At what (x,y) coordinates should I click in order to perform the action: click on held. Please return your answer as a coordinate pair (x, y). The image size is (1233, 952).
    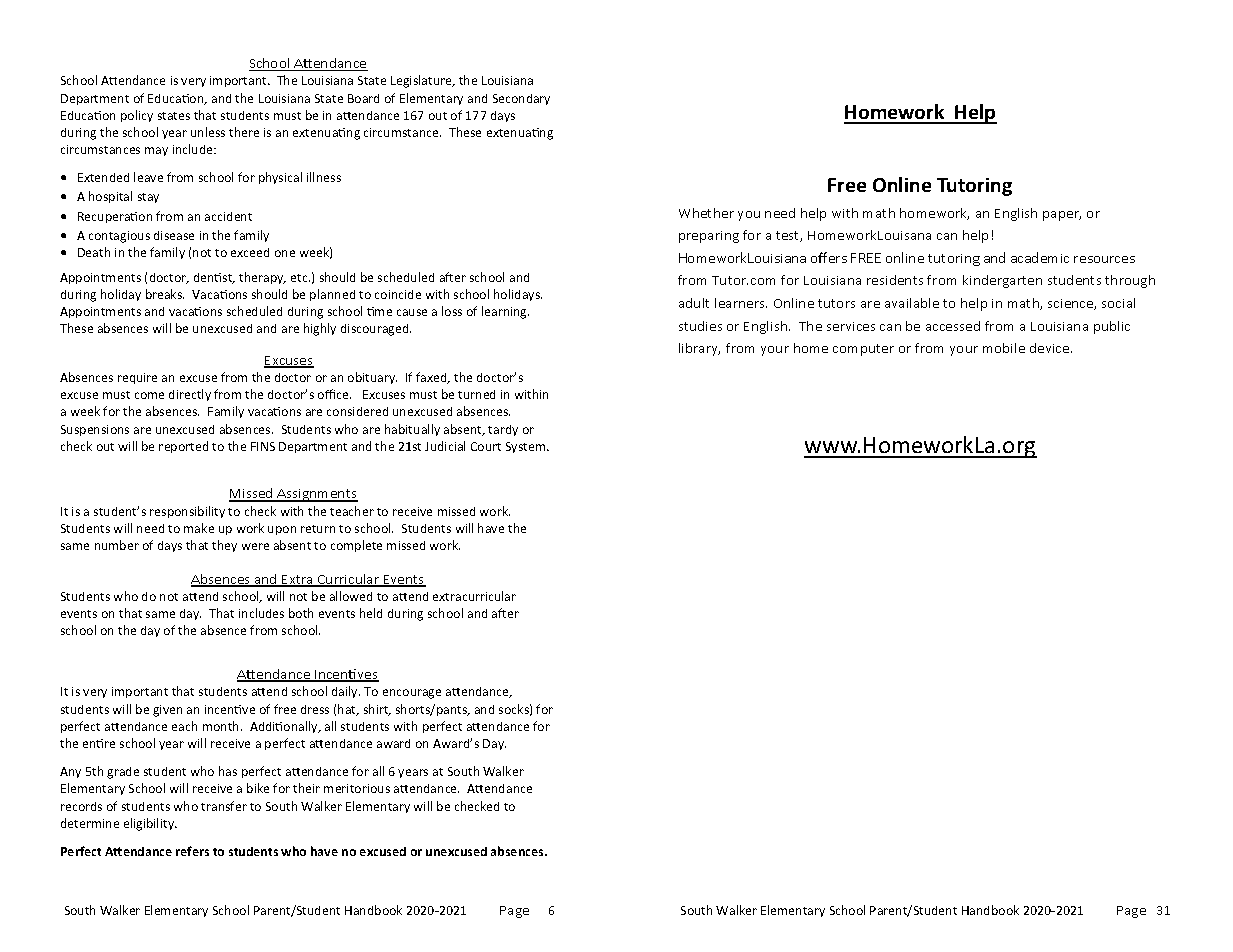
    Looking at the image, I should click on (371, 613).
